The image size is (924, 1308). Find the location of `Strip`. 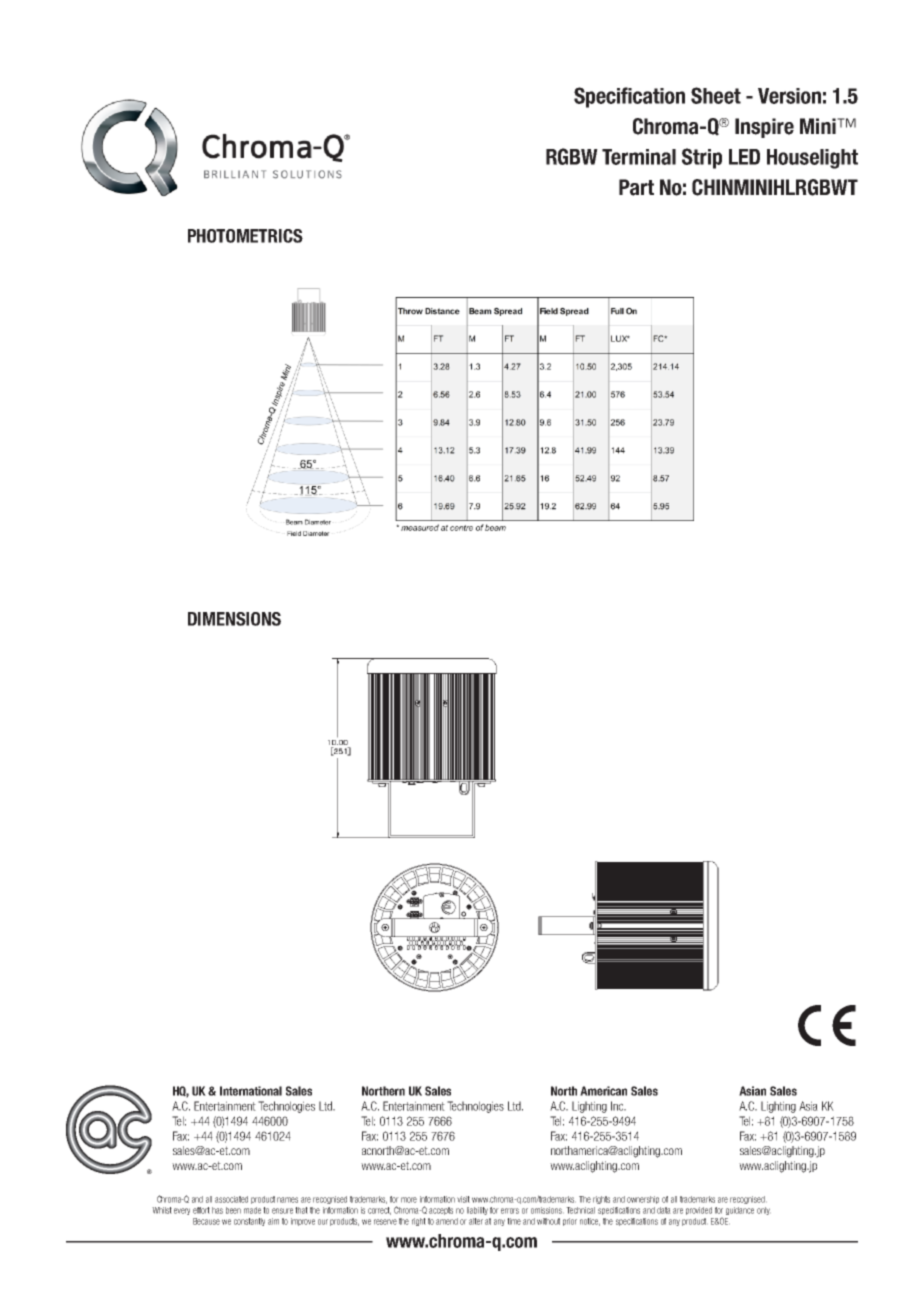

Strip is located at coordinates (702, 158).
